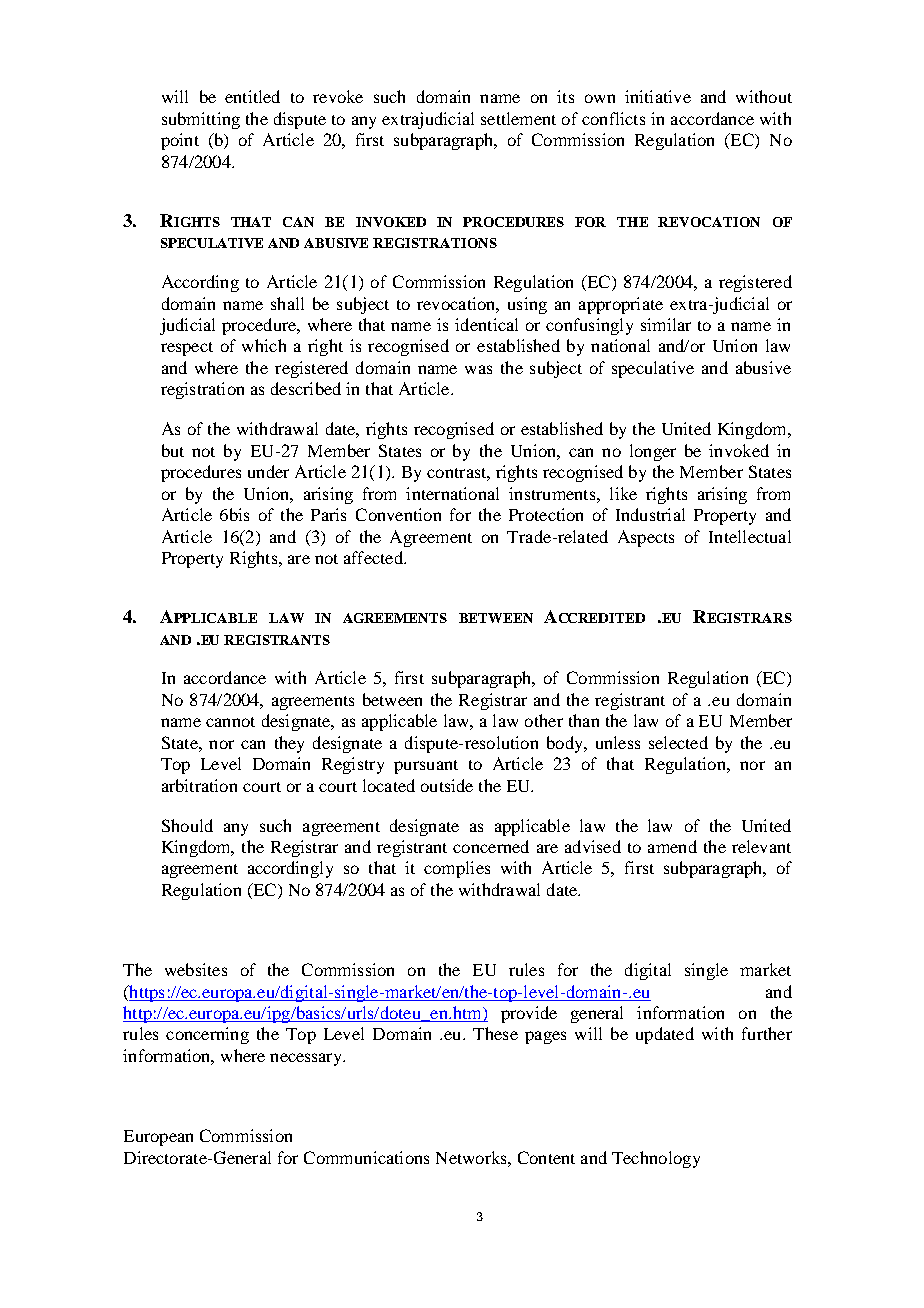 The image size is (924, 1308). What do you see at coordinates (646, 538) in the screenshot?
I see `Aspects` at bounding box center [646, 538].
